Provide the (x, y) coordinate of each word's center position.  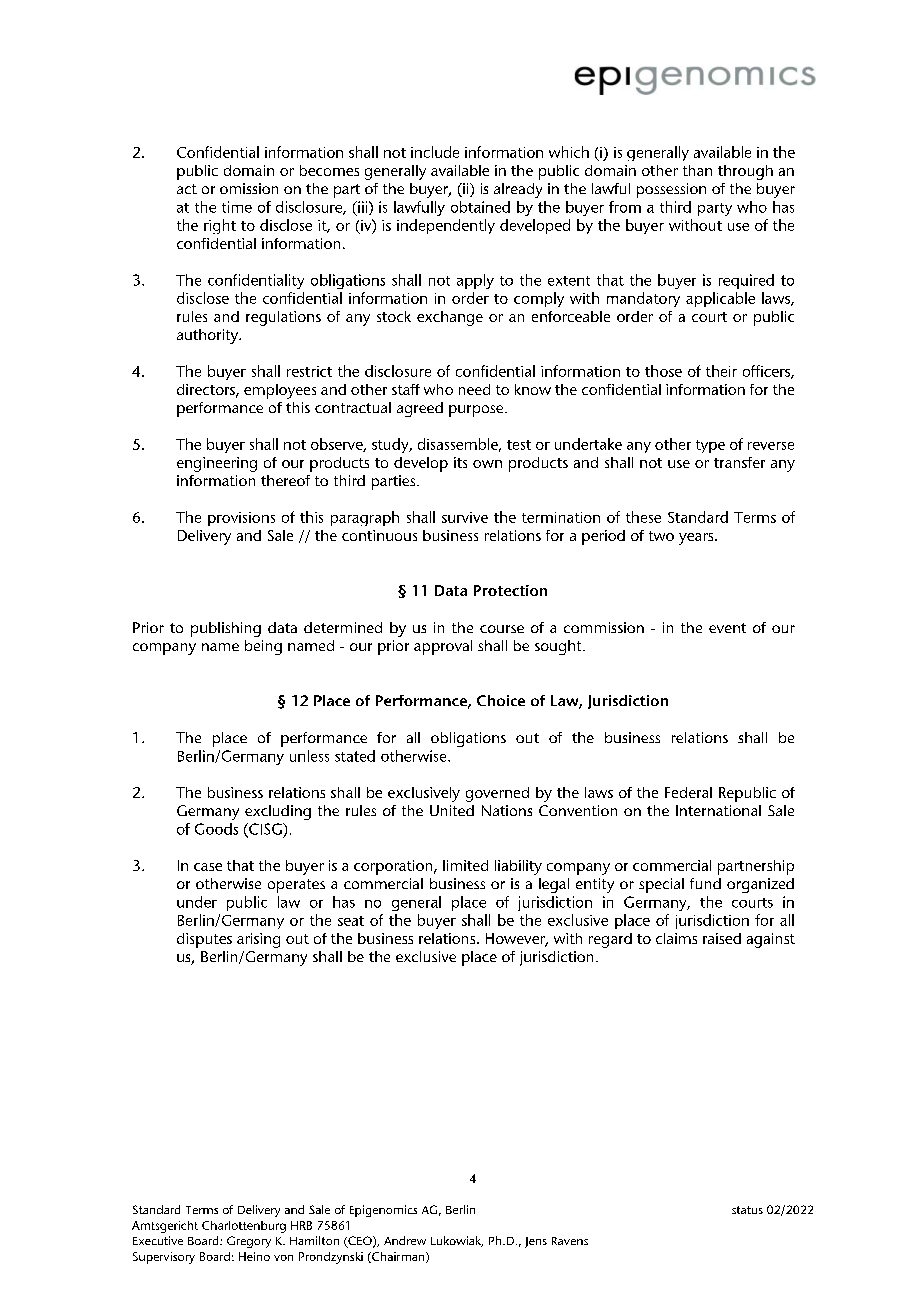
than (697, 170)
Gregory (249, 1242)
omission (249, 188)
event (727, 628)
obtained (480, 207)
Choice (501, 700)
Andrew (405, 1240)
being (263, 647)
